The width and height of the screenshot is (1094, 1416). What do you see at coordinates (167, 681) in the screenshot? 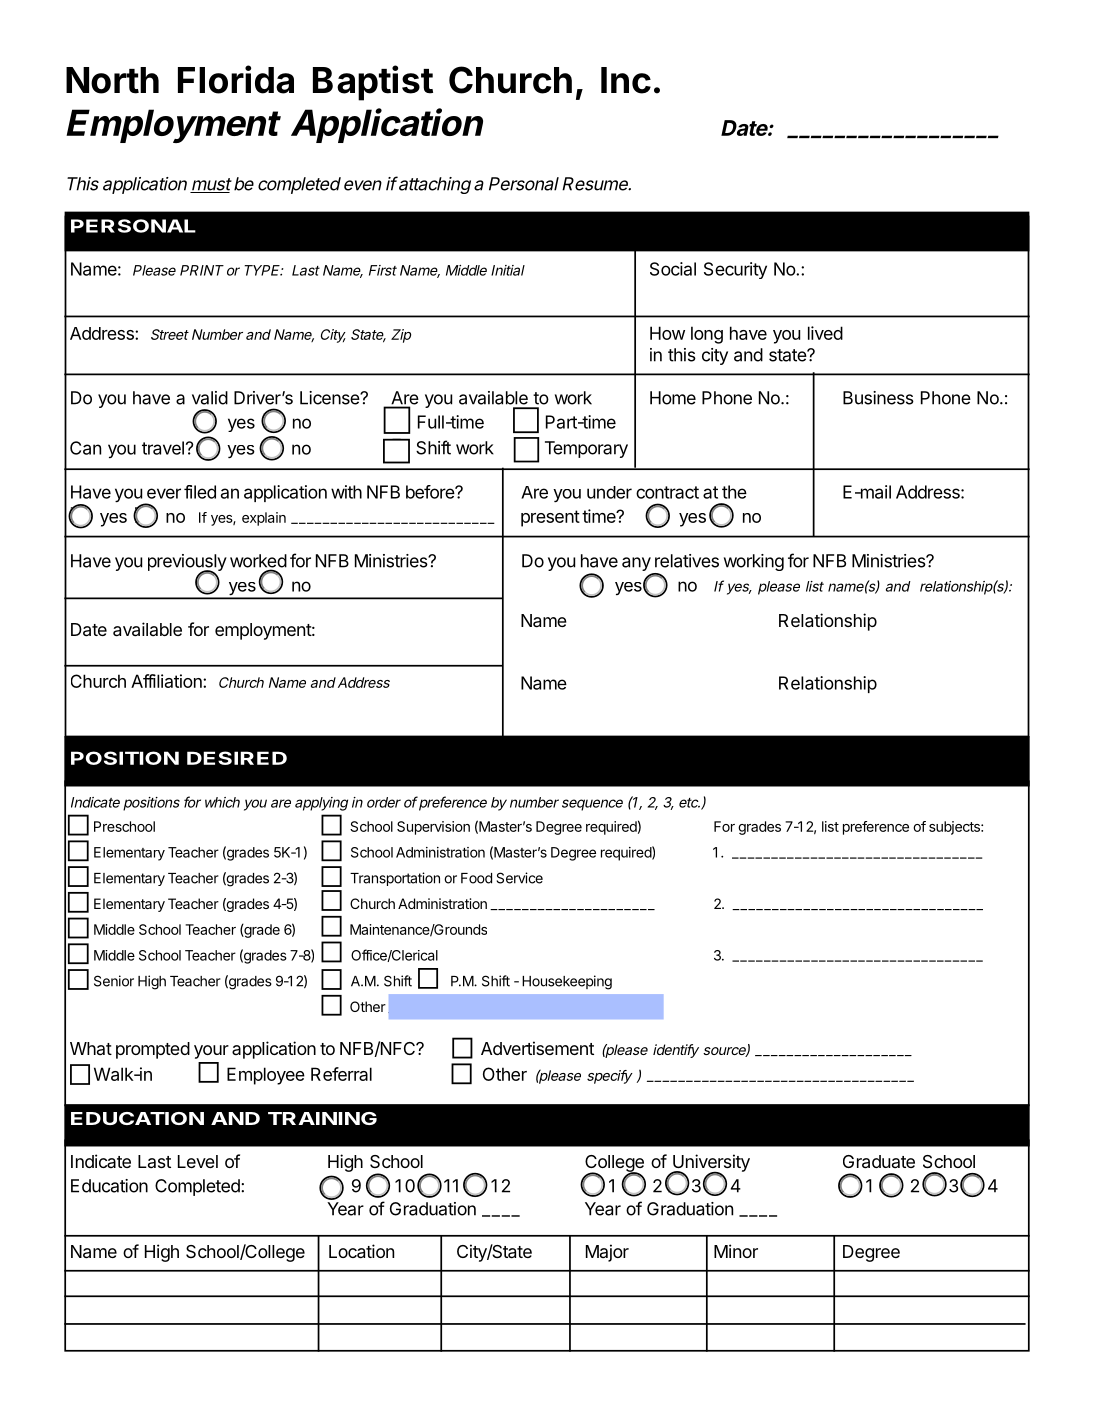
I see `Affiliation` at bounding box center [167, 681].
